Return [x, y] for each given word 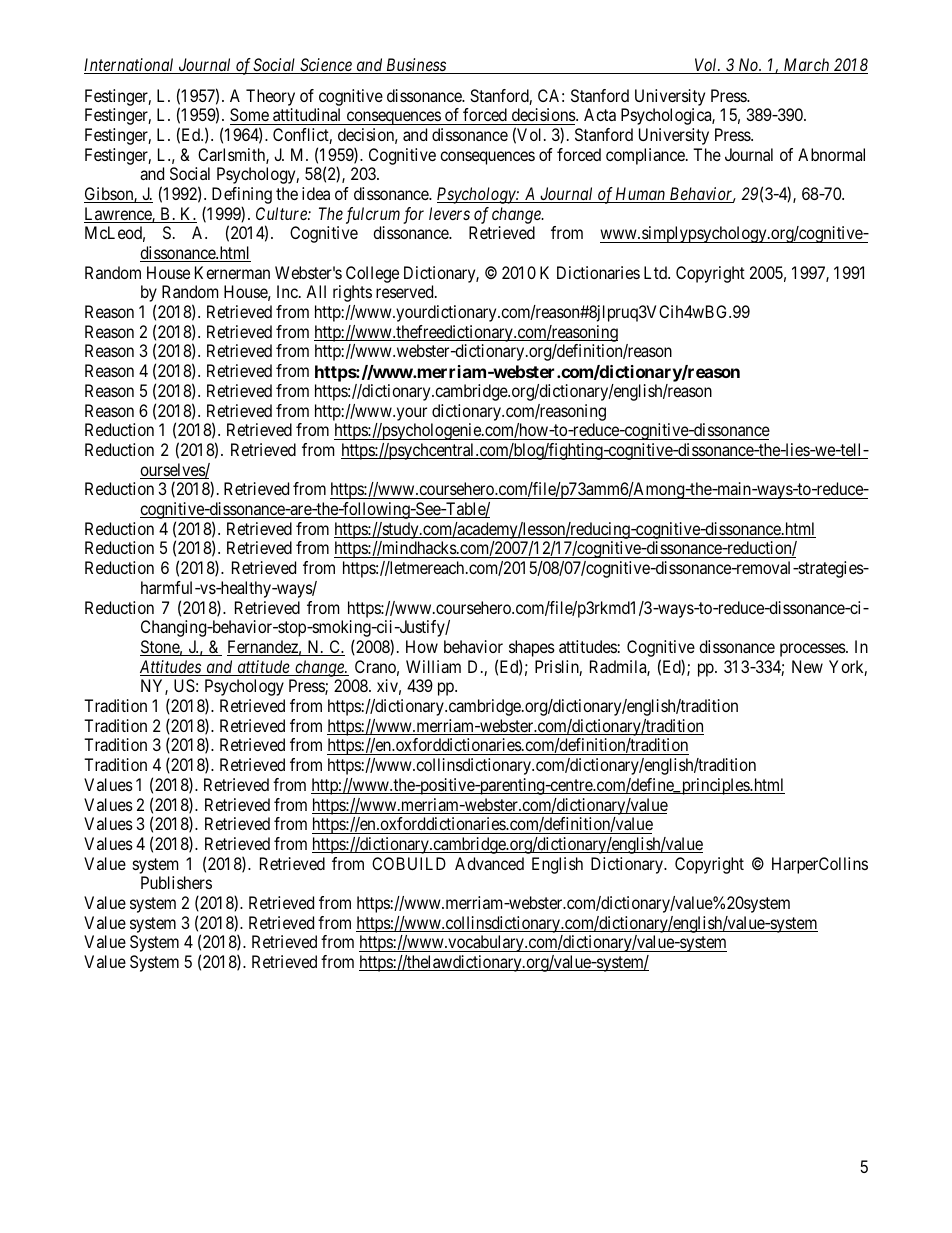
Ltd [656, 272]
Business [416, 66]
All [316, 291]
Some [249, 114]
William [433, 666]
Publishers [176, 882]
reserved [406, 291]
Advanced [489, 863]
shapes [532, 650]
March [806, 66]
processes [813, 650]
